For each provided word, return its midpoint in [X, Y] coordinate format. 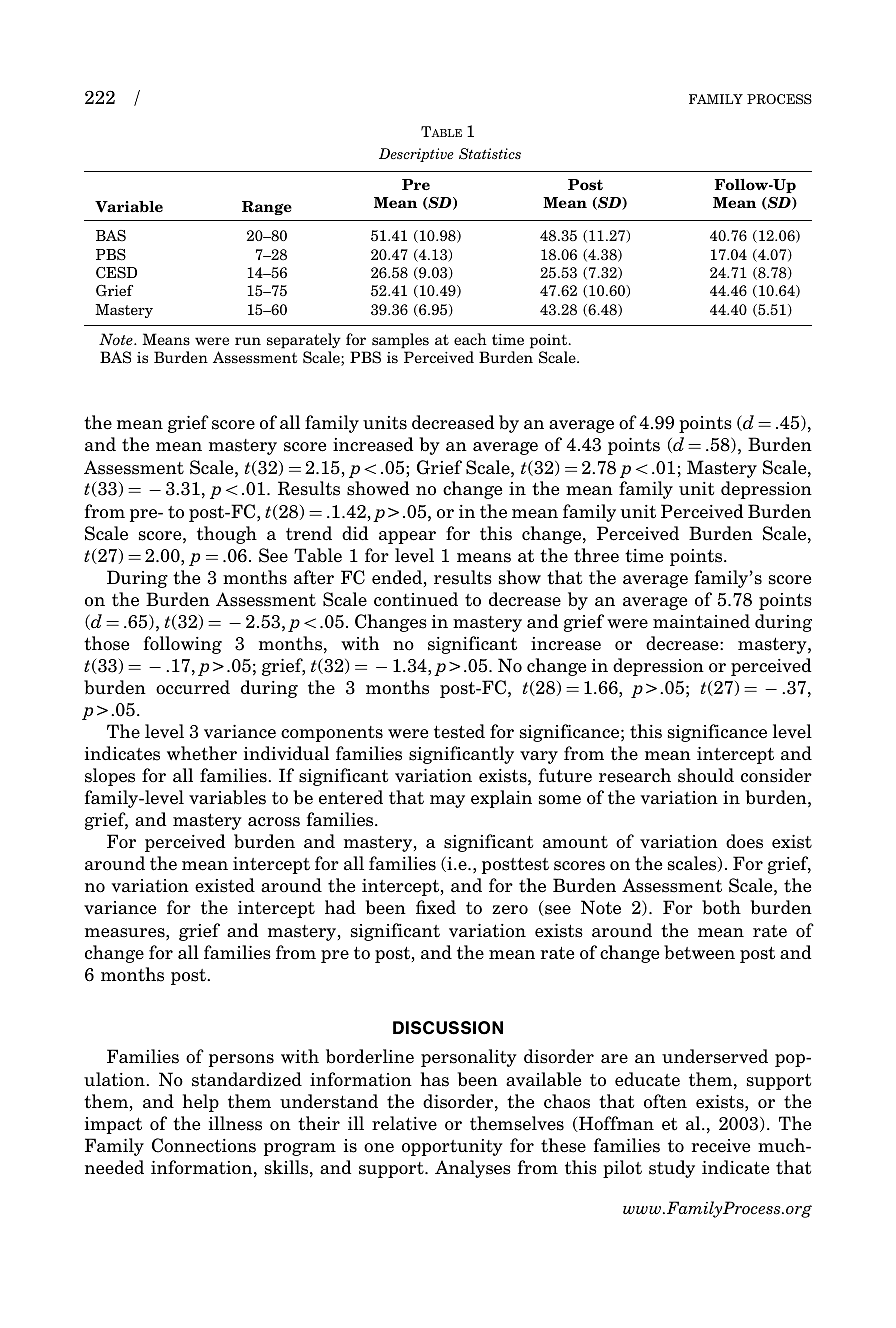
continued [416, 599]
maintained [701, 621]
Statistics [490, 154]
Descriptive [416, 155]
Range [267, 208]
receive [720, 1146]
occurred [193, 687]
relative [404, 1123]
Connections [204, 1145]
